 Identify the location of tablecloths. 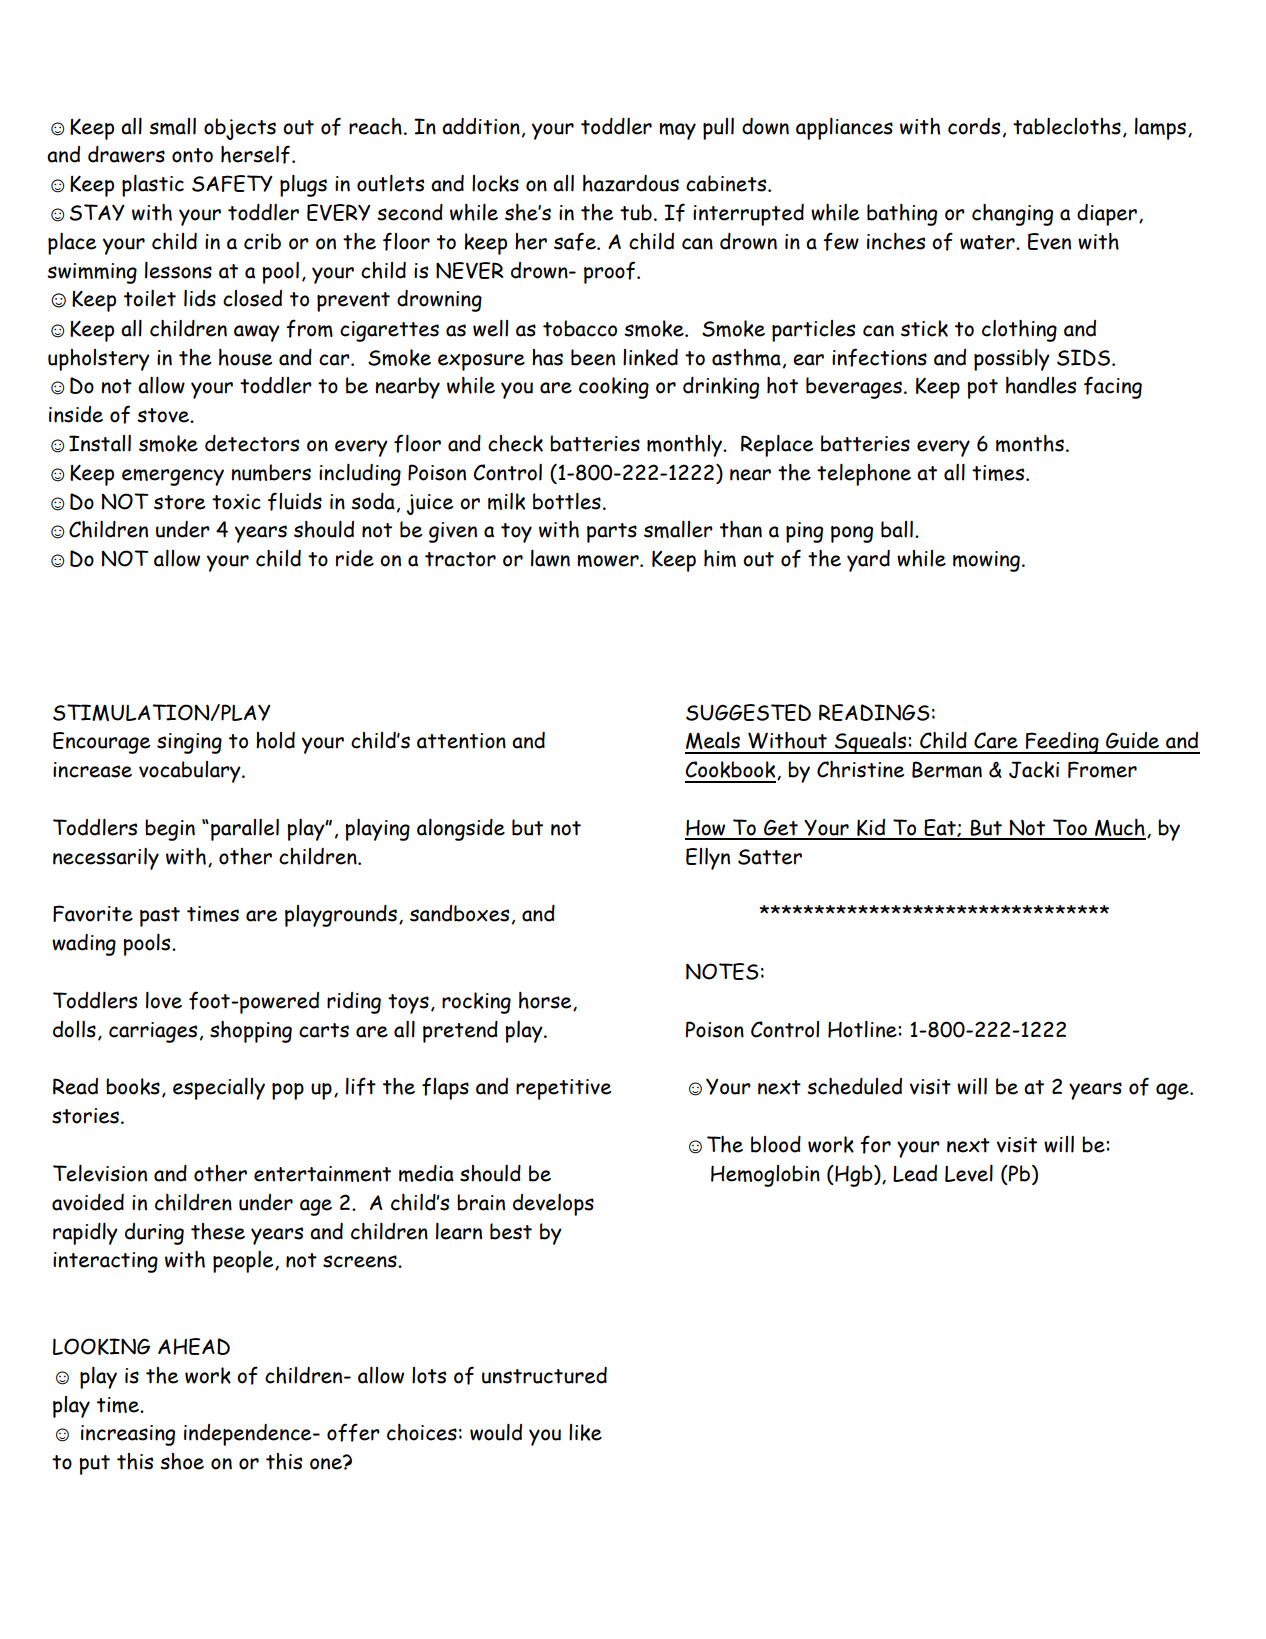
(1067, 126).
